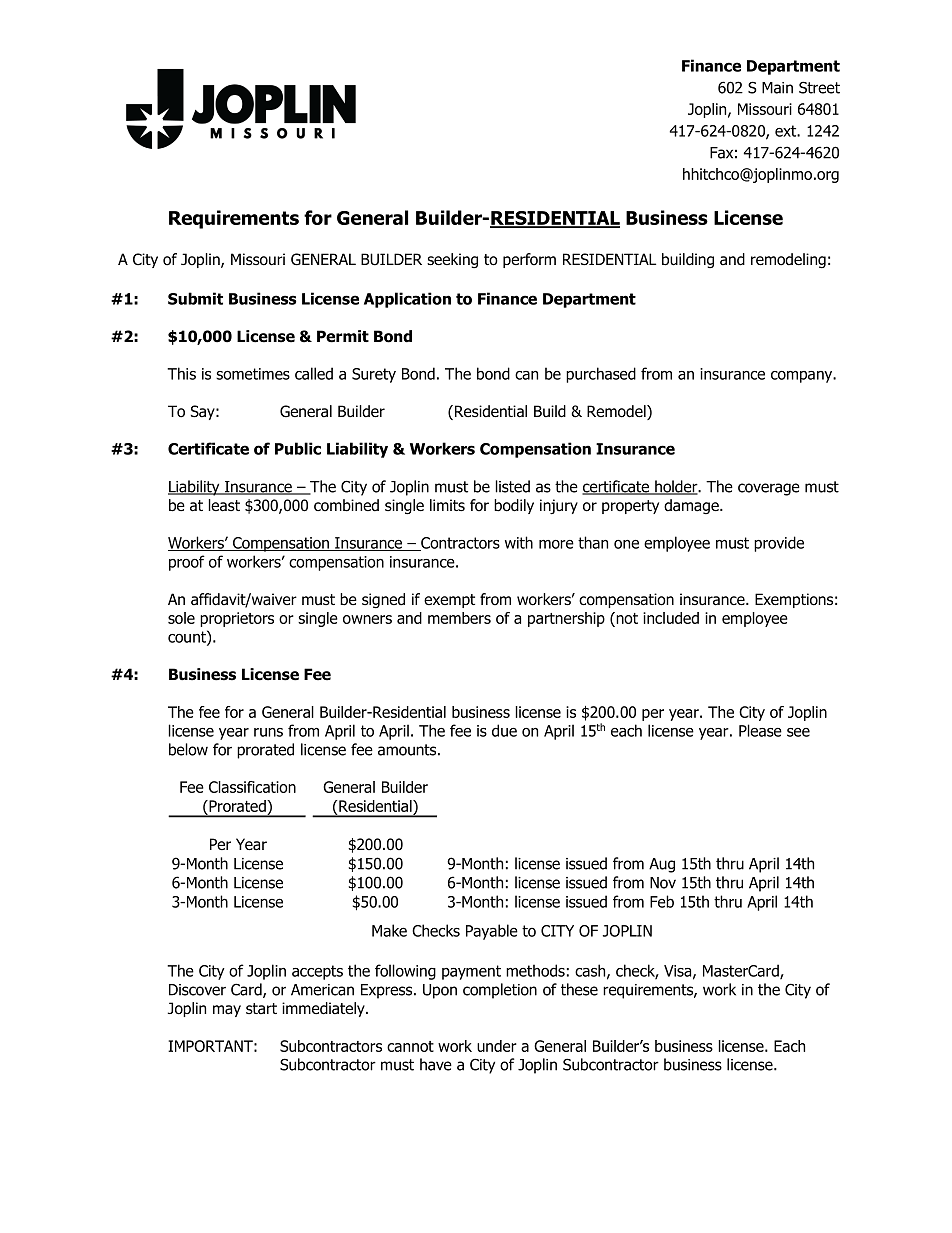 The image size is (952, 1233). What do you see at coordinates (760, 730) in the image?
I see `Please` at bounding box center [760, 730].
